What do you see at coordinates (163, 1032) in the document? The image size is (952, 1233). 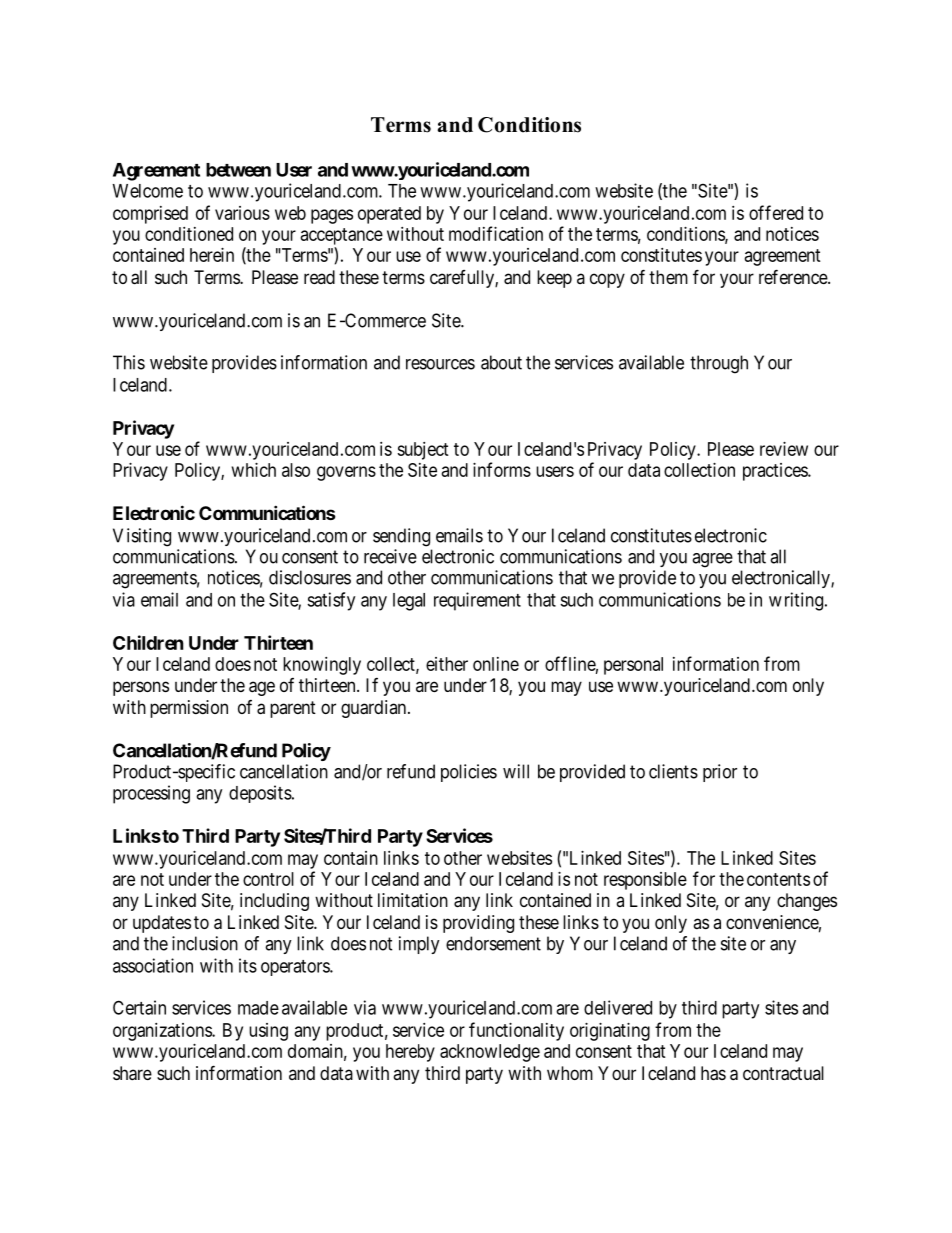 I see `organizations` at bounding box center [163, 1032].
